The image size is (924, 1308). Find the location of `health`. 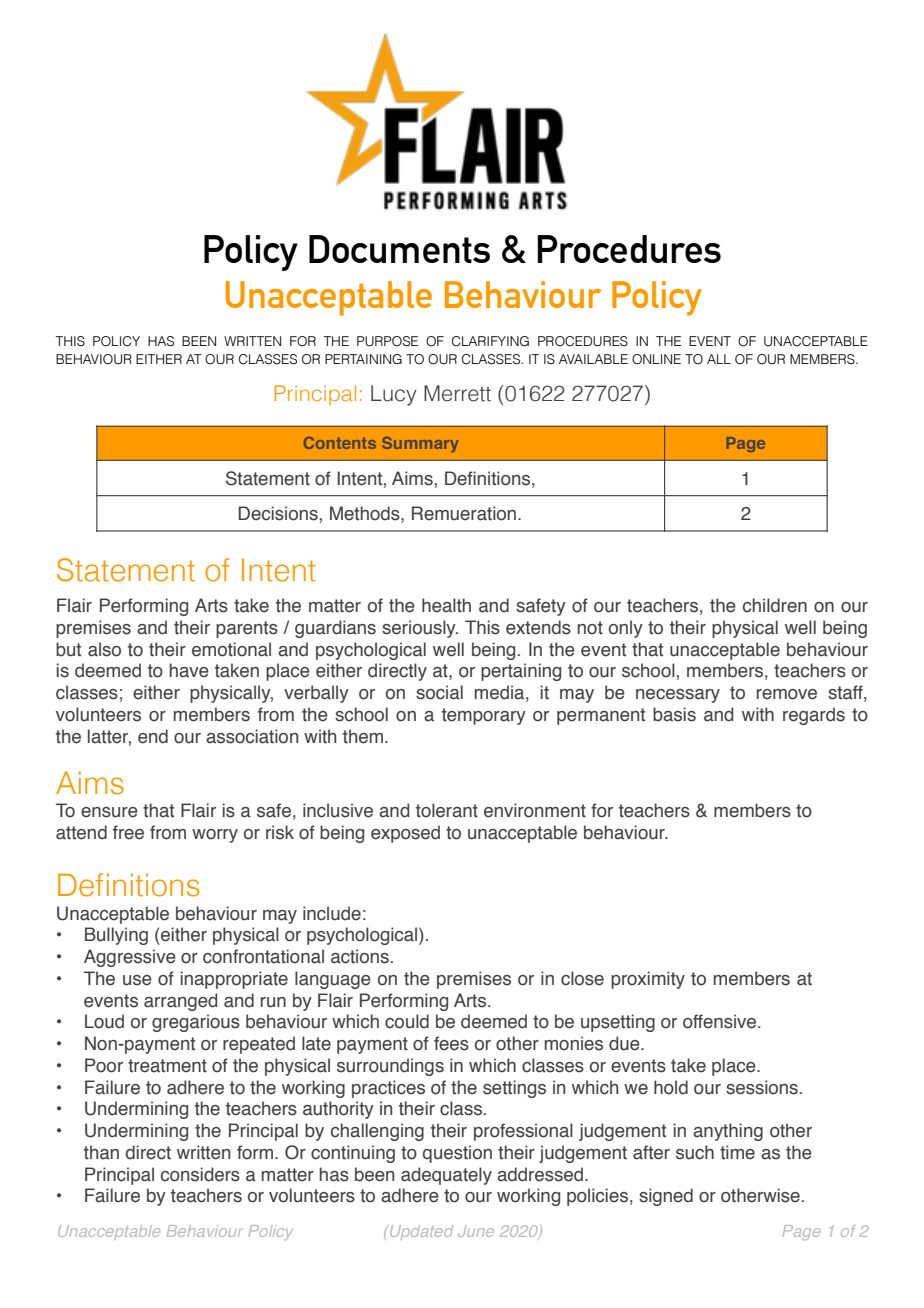

health is located at coordinates (446, 605).
